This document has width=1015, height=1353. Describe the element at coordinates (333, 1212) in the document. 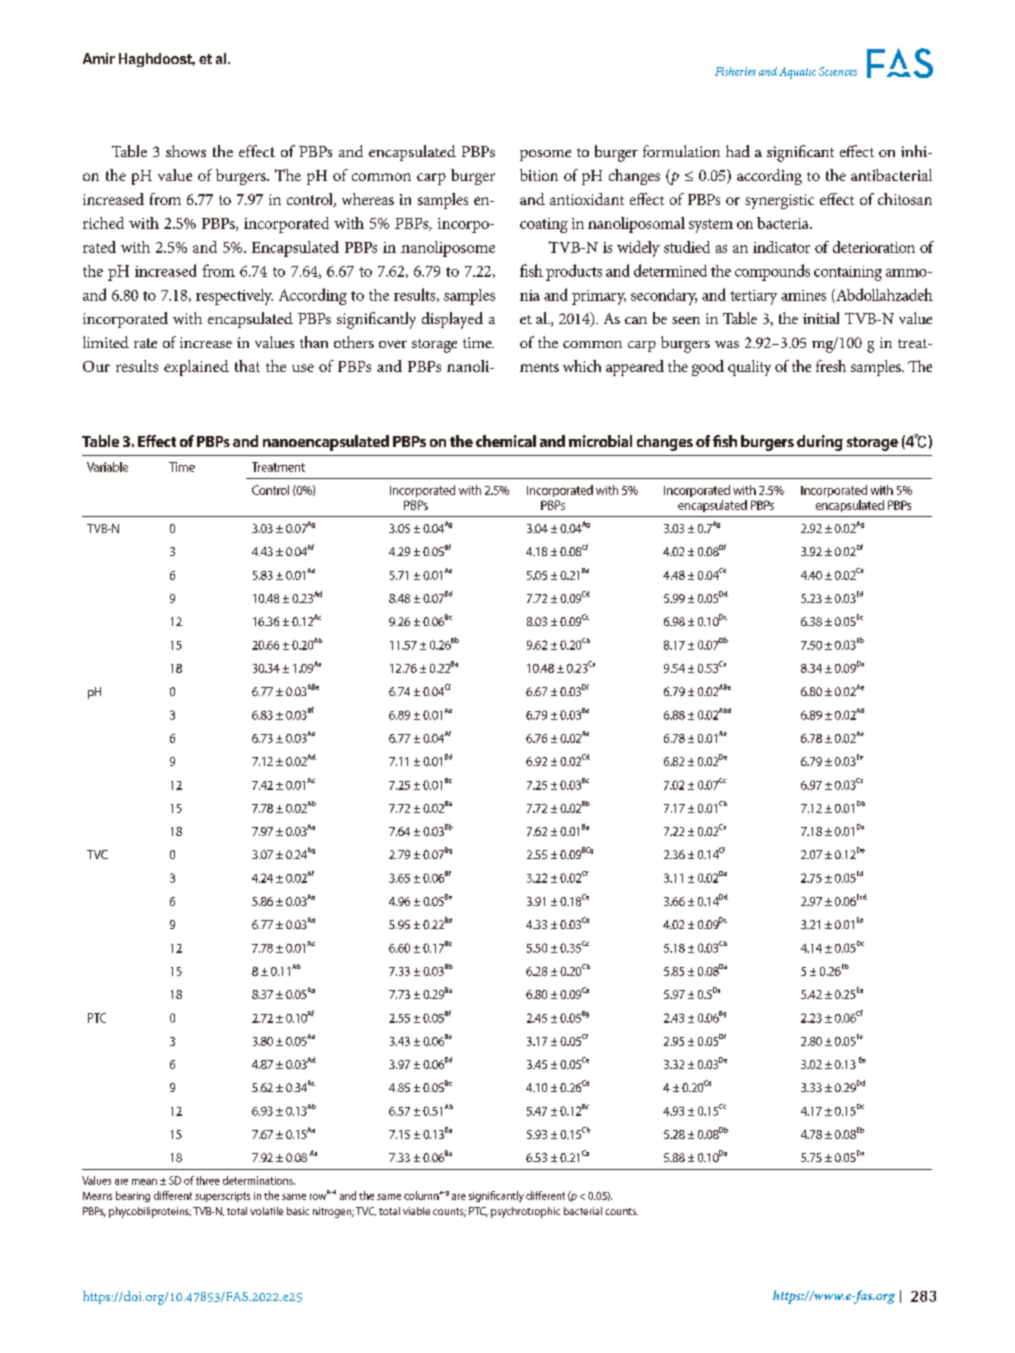

I see `nitrogen` at that location.
